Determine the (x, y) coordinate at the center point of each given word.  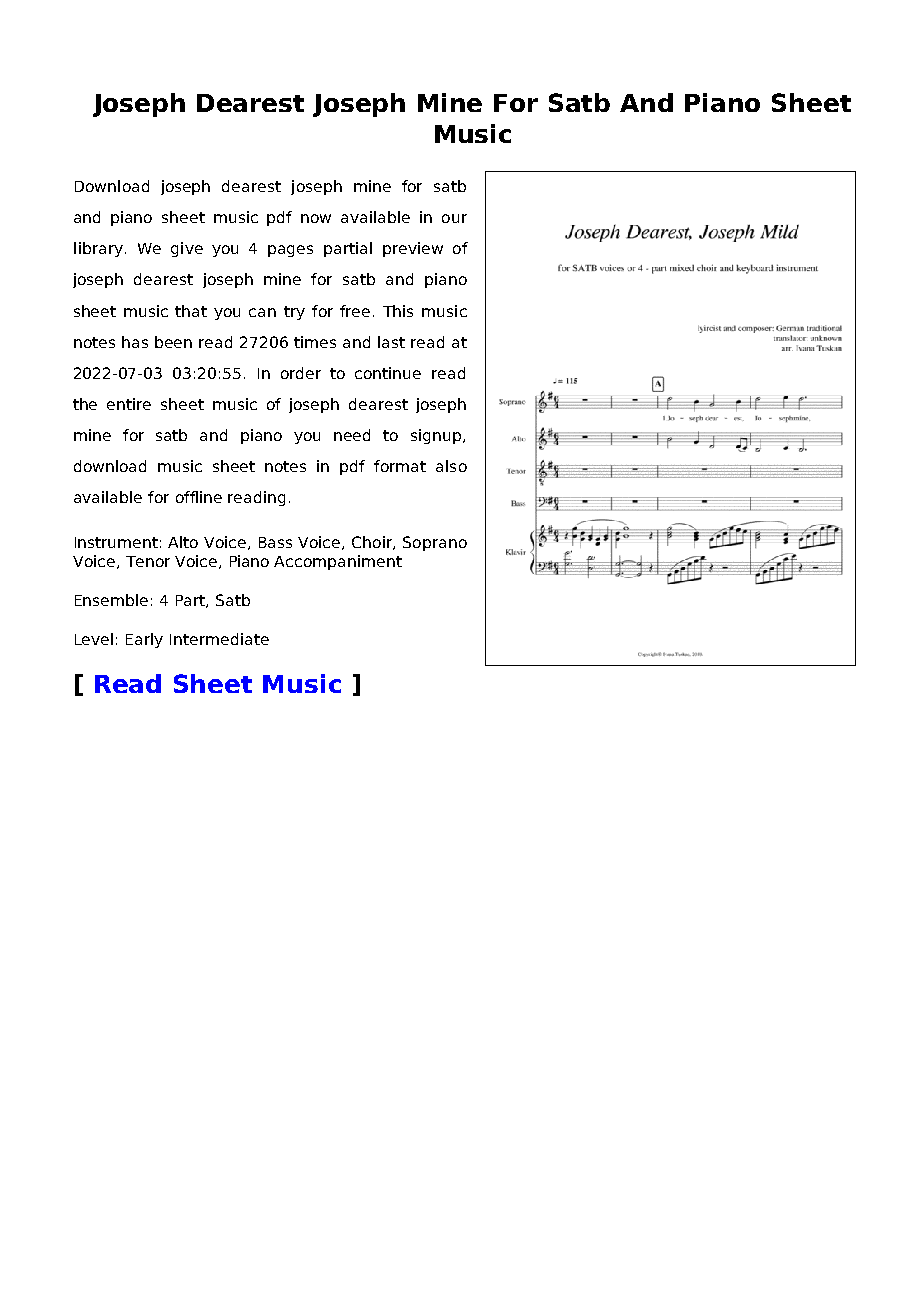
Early (144, 640)
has (135, 342)
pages (290, 251)
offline (199, 497)
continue (388, 373)
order (301, 373)
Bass (275, 542)
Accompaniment (338, 562)
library (98, 249)
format (400, 466)
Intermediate (219, 639)
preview (413, 249)
